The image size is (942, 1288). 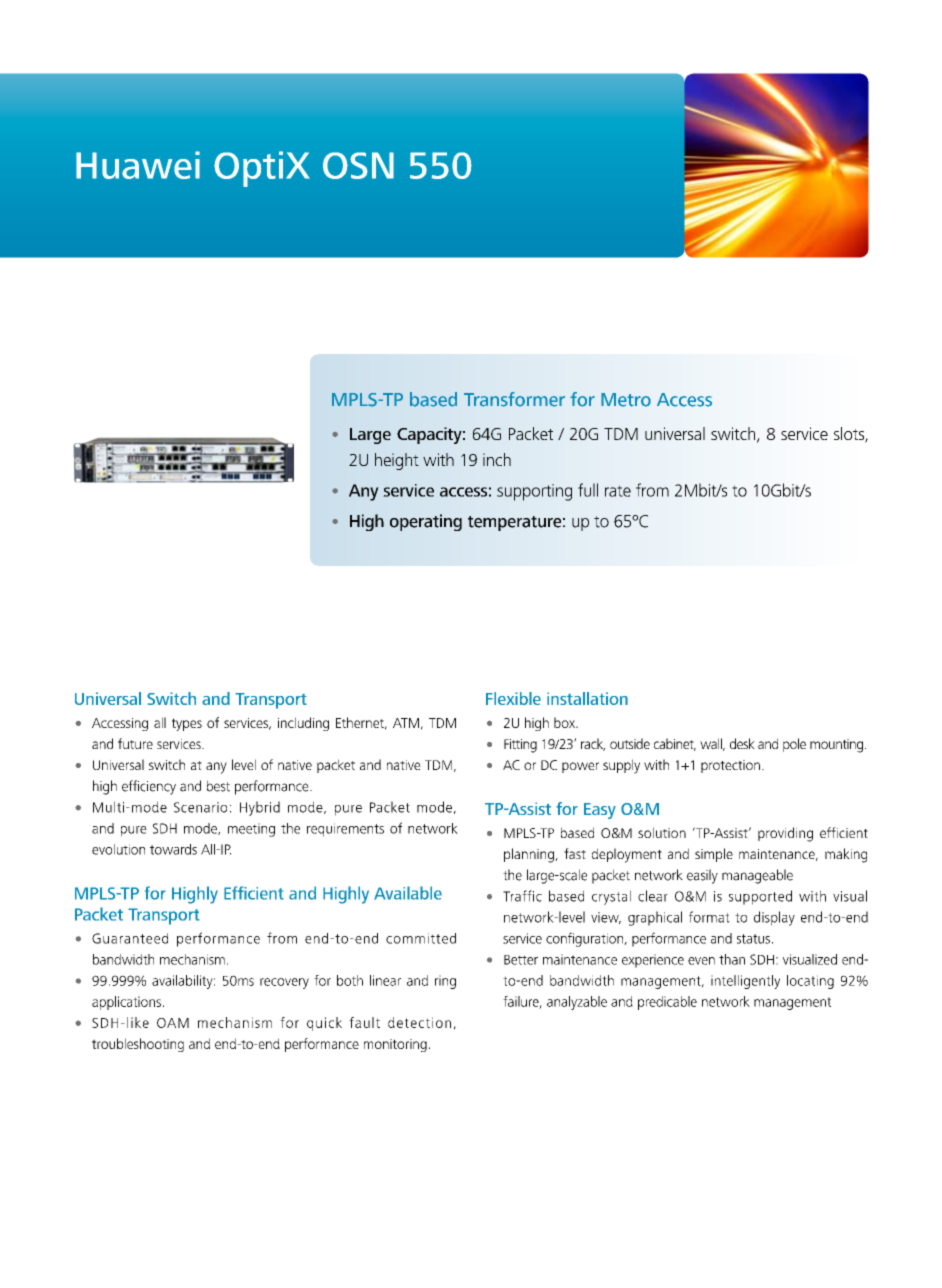 I want to click on providing, so click(x=785, y=834).
